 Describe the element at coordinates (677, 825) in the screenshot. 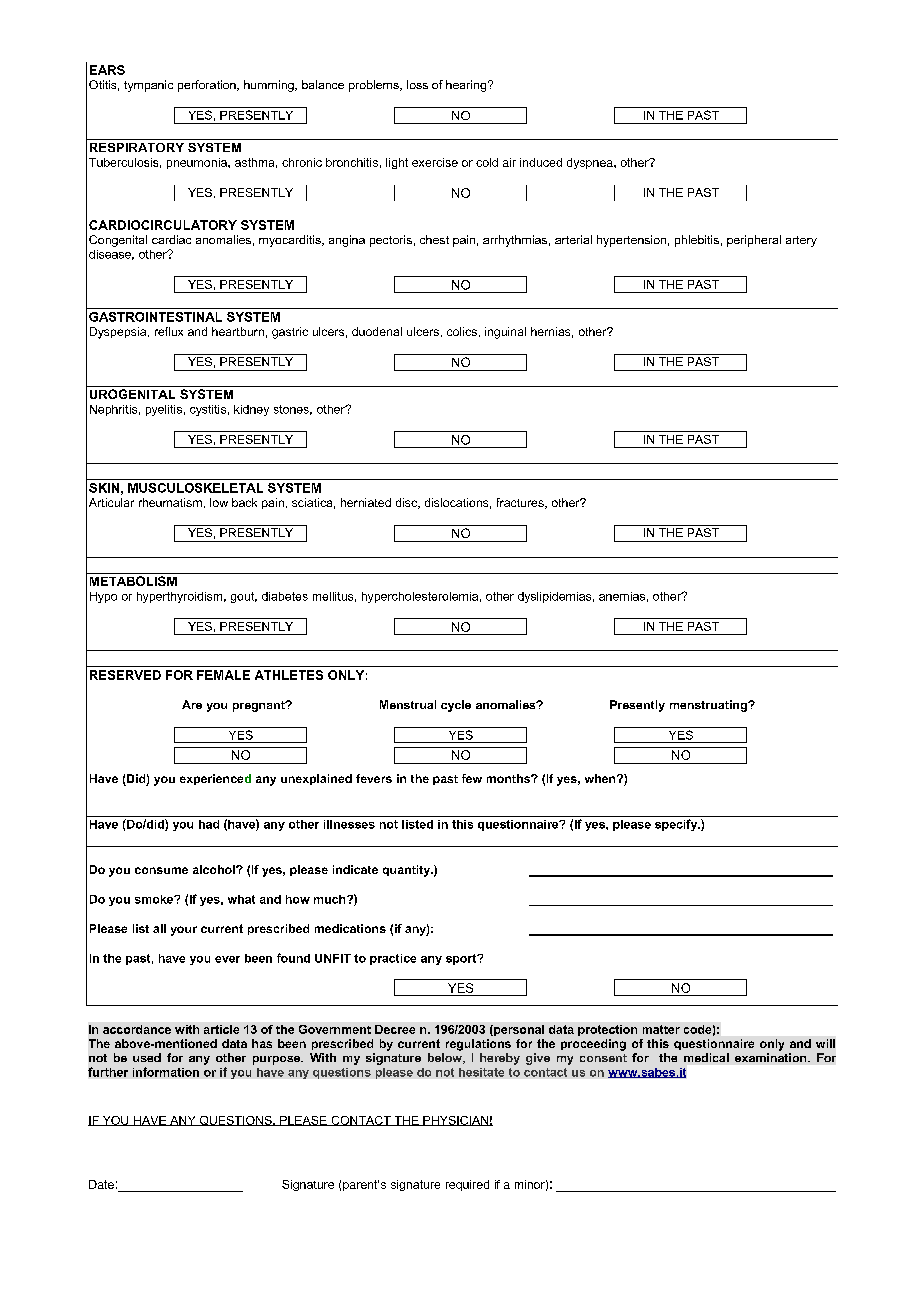

I see `specify` at that location.
